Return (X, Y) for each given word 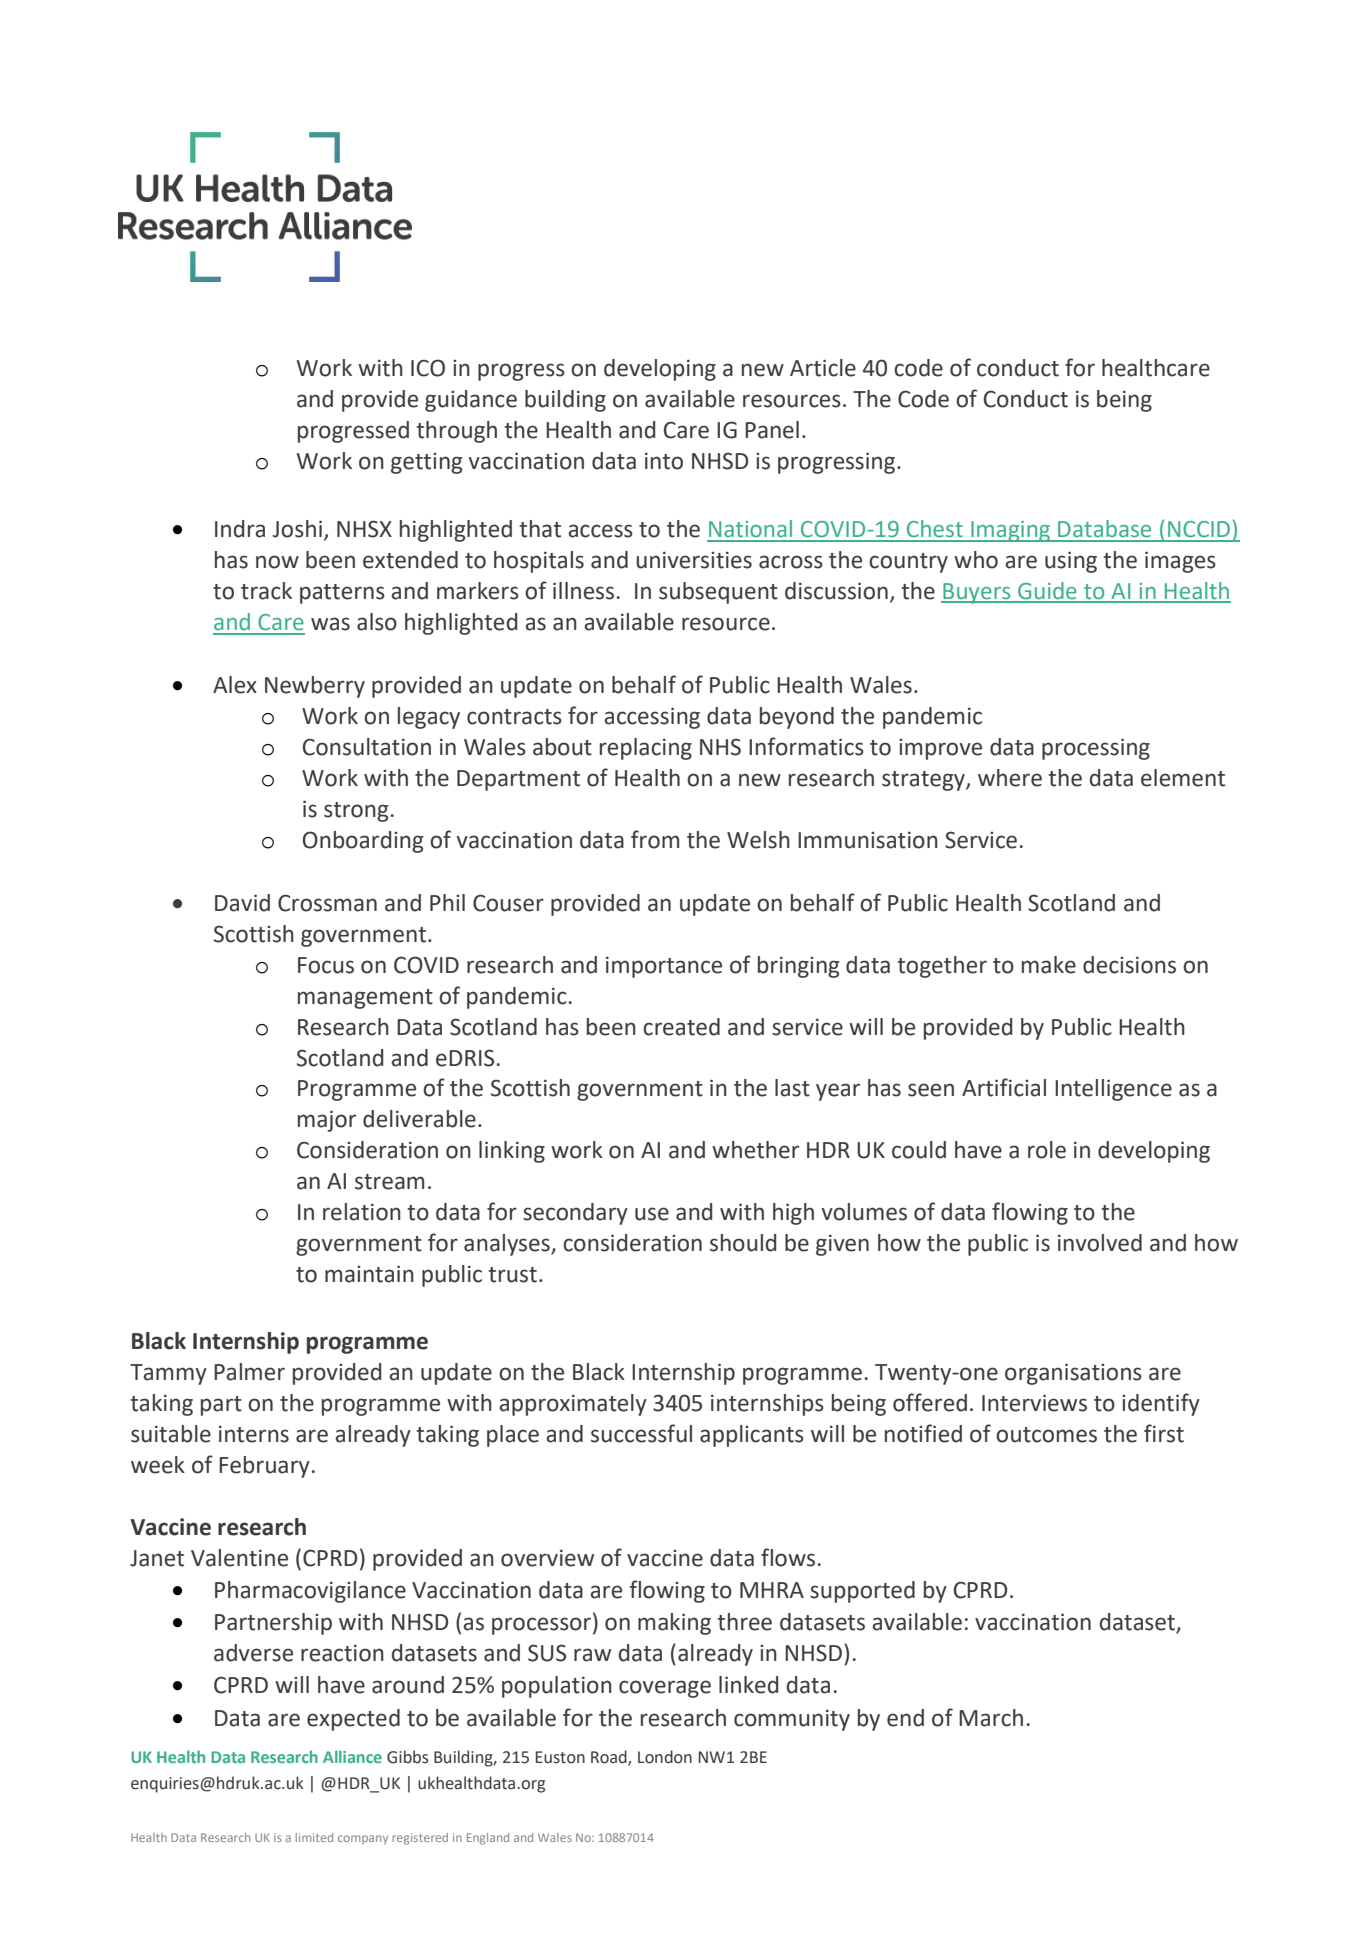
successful (641, 1433)
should (743, 1243)
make (1049, 965)
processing (1096, 749)
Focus (326, 965)
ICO (428, 368)
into (664, 461)
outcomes (1046, 1435)
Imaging (1010, 531)
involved (1100, 1243)
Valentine (239, 1558)
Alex (235, 685)
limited (314, 1837)
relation (362, 1212)
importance (664, 967)
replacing (646, 749)
